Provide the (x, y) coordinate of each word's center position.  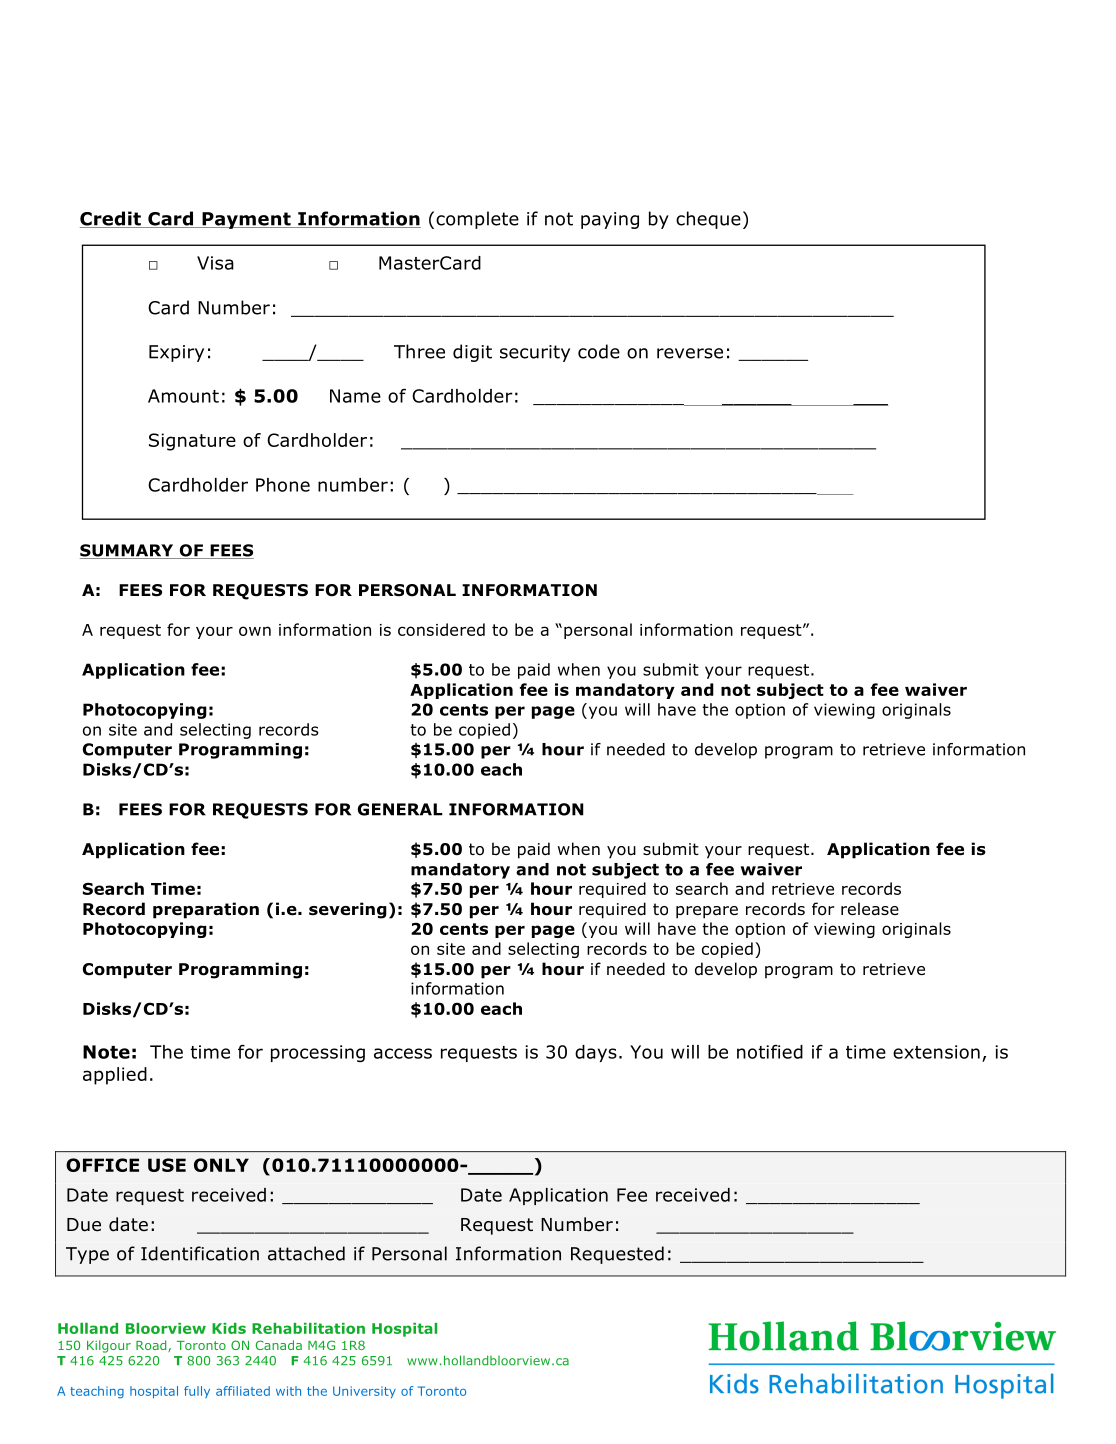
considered (441, 629)
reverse (690, 353)
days (596, 1053)
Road (152, 1346)
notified (770, 1052)
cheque (708, 220)
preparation (206, 910)
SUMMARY (128, 551)
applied (115, 1076)
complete (477, 220)
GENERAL (400, 809)
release (870, 909)
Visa (215, 263)
